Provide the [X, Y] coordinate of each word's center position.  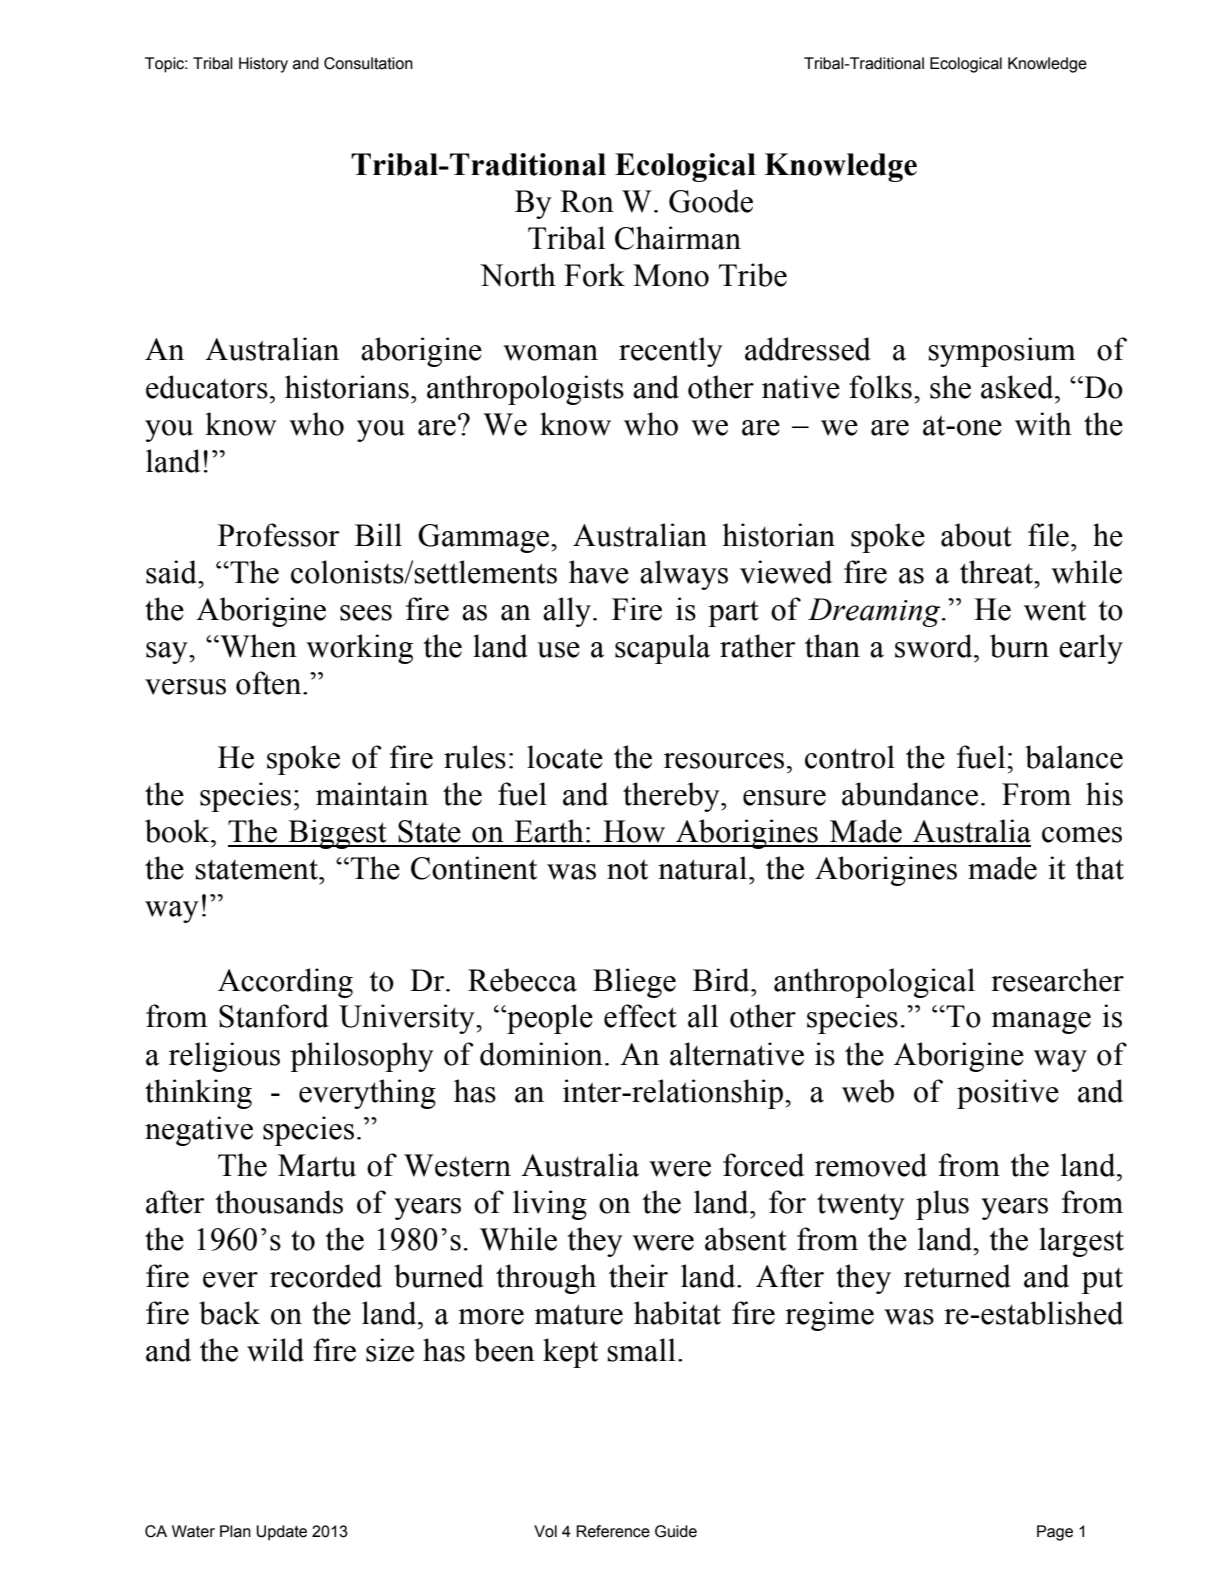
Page [1055, 1533]
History [263, 65]
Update [281, 1533]
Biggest [337, 834]
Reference [613, 1531]
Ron [587, 201]
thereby [672, 797]
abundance [910, 794]
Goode [711, 201]
